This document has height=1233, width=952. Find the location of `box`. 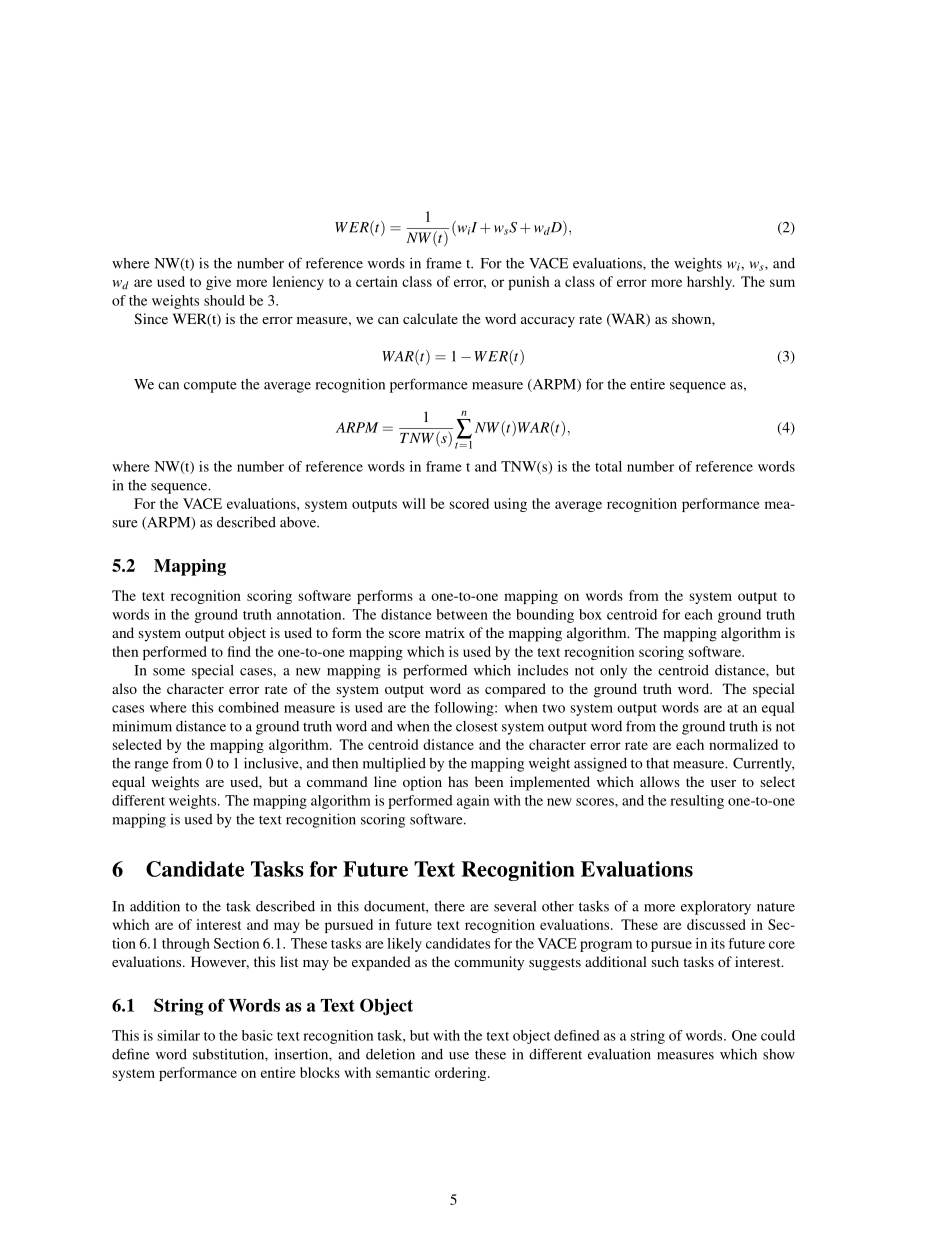

box is located at coordinates (590, 614).
